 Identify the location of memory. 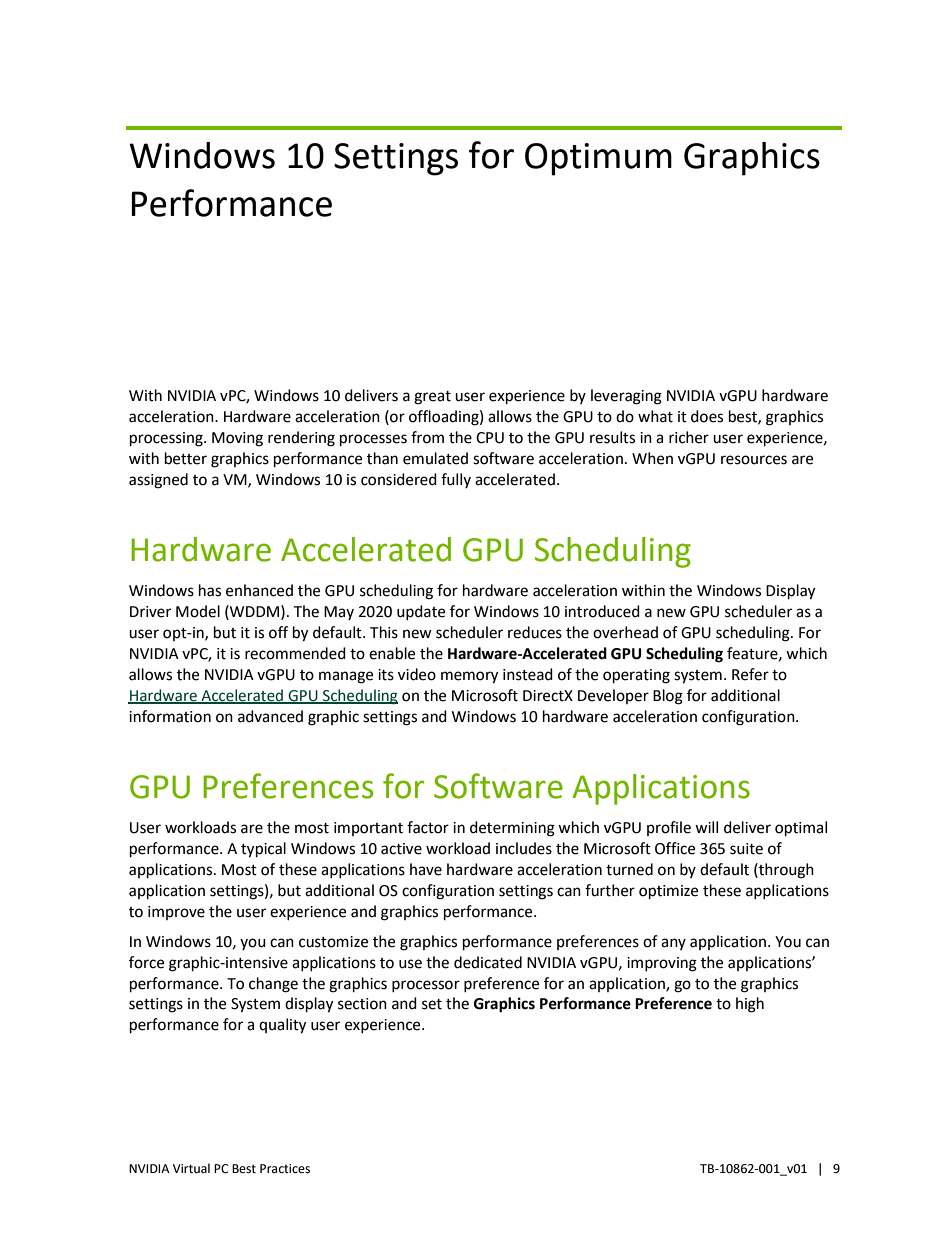
(469, 677).
